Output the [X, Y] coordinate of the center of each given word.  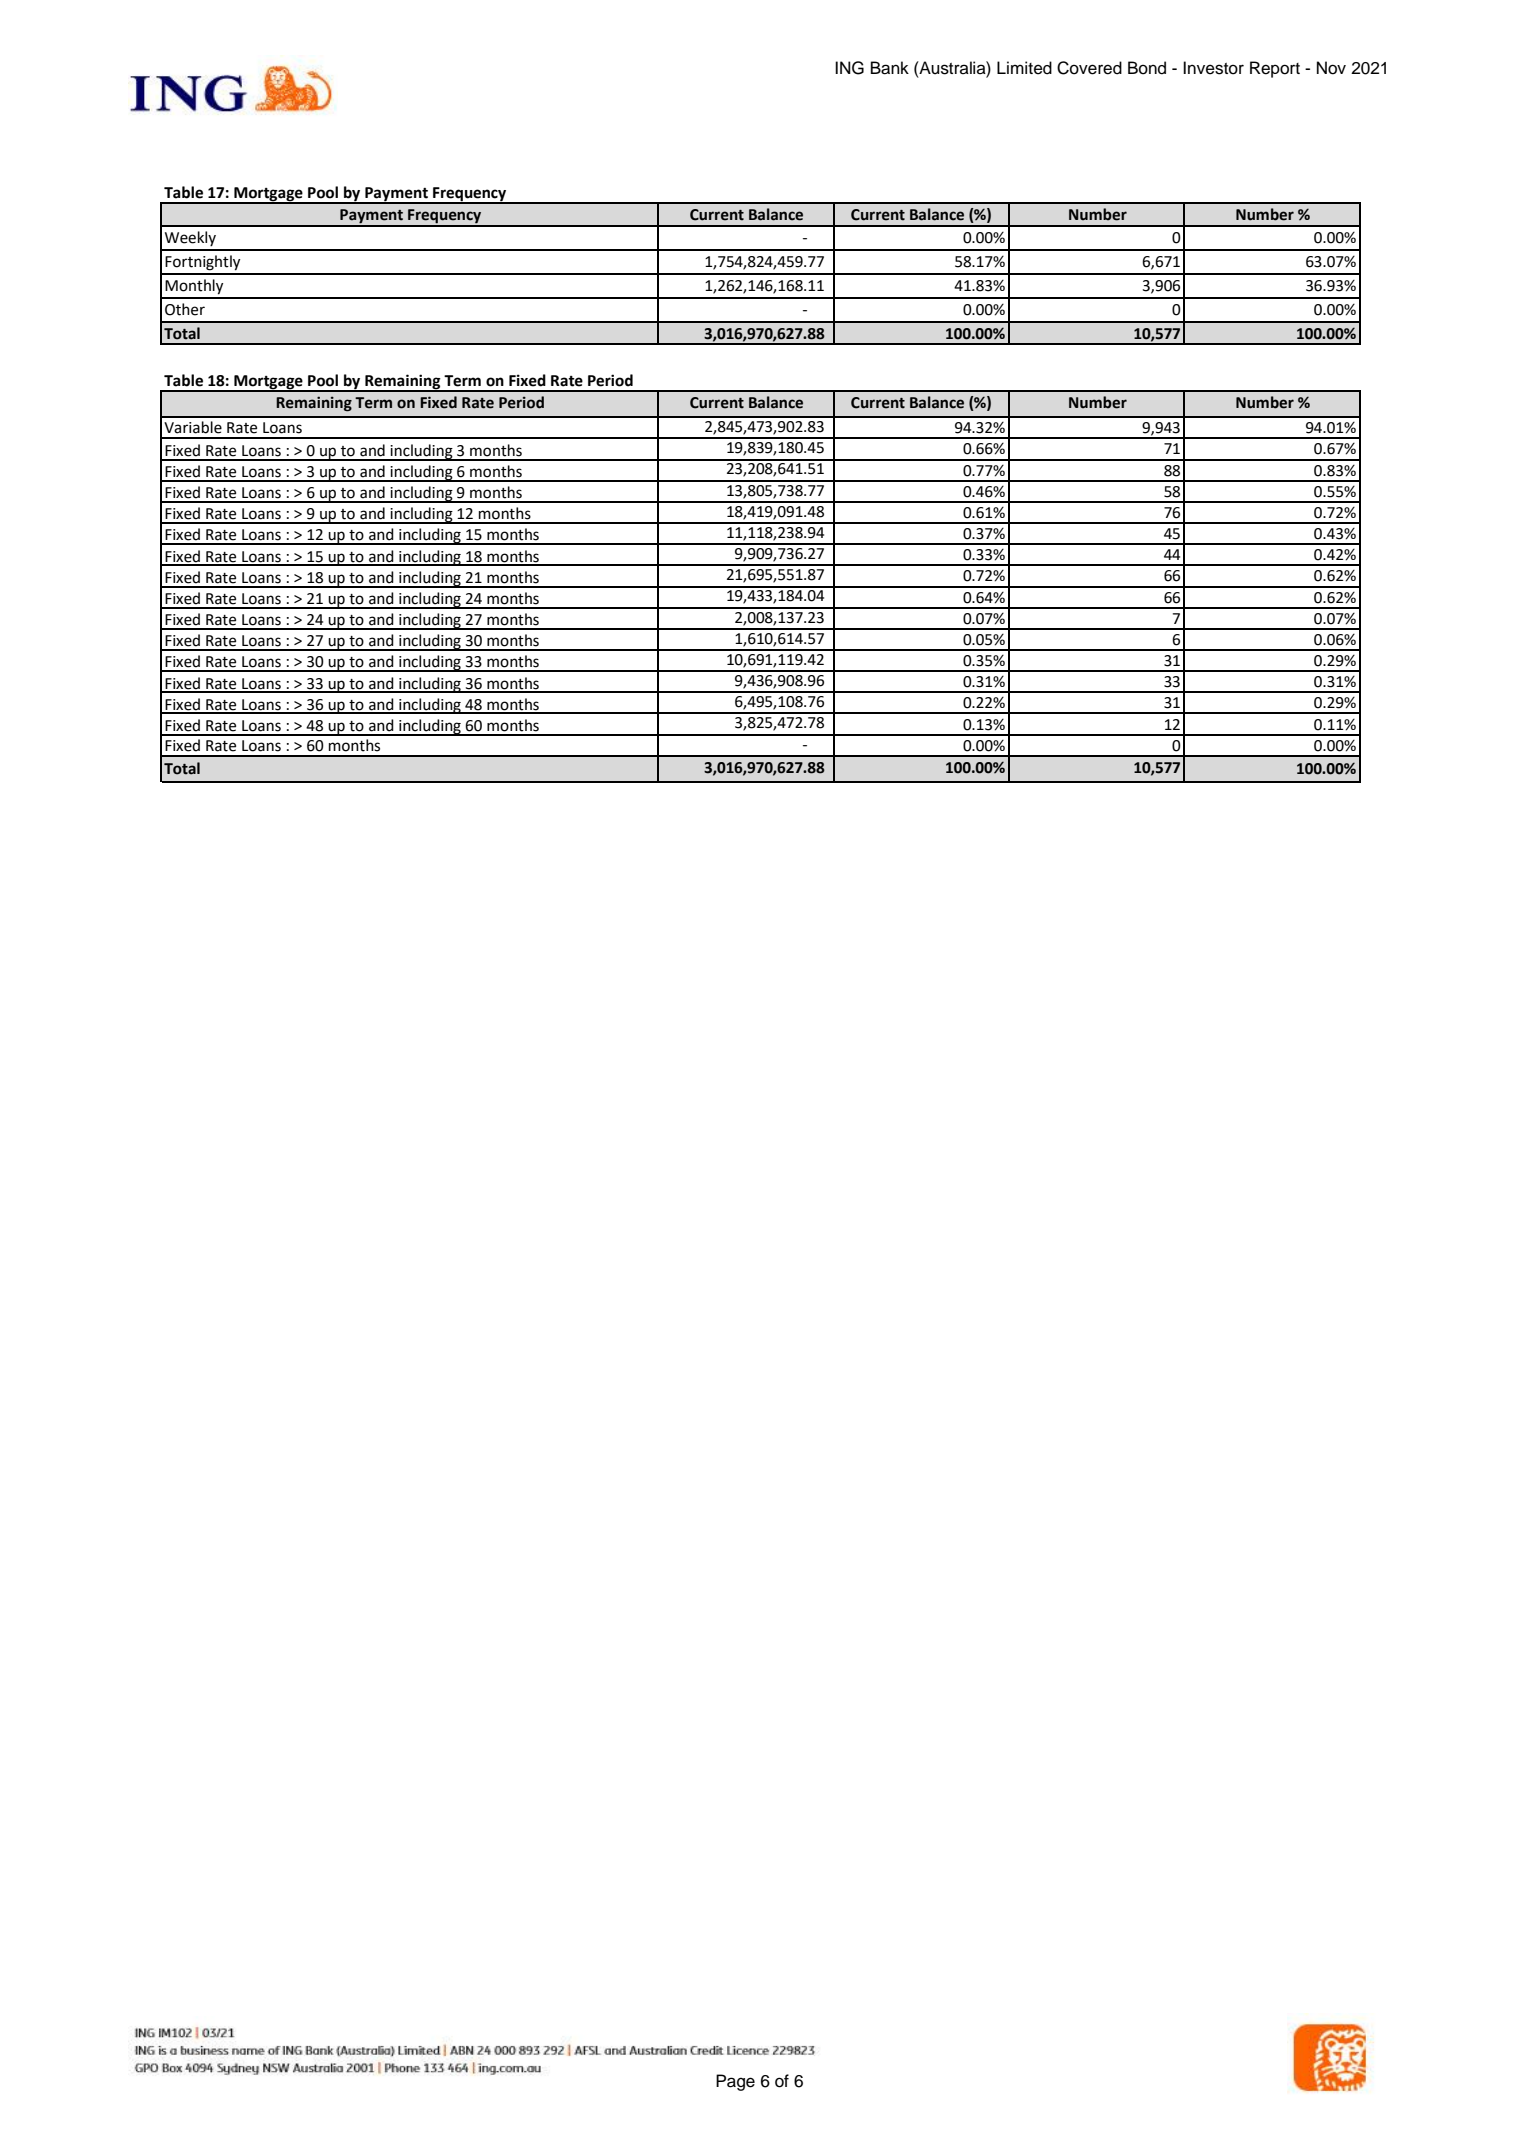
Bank [890, 68]
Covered [1089, 68]
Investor [1213, 68]
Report [1275, 69]
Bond [1147, 68]
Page [735, 2082]
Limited [1024, 68]
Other [185, 309]
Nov [1331, 68]
